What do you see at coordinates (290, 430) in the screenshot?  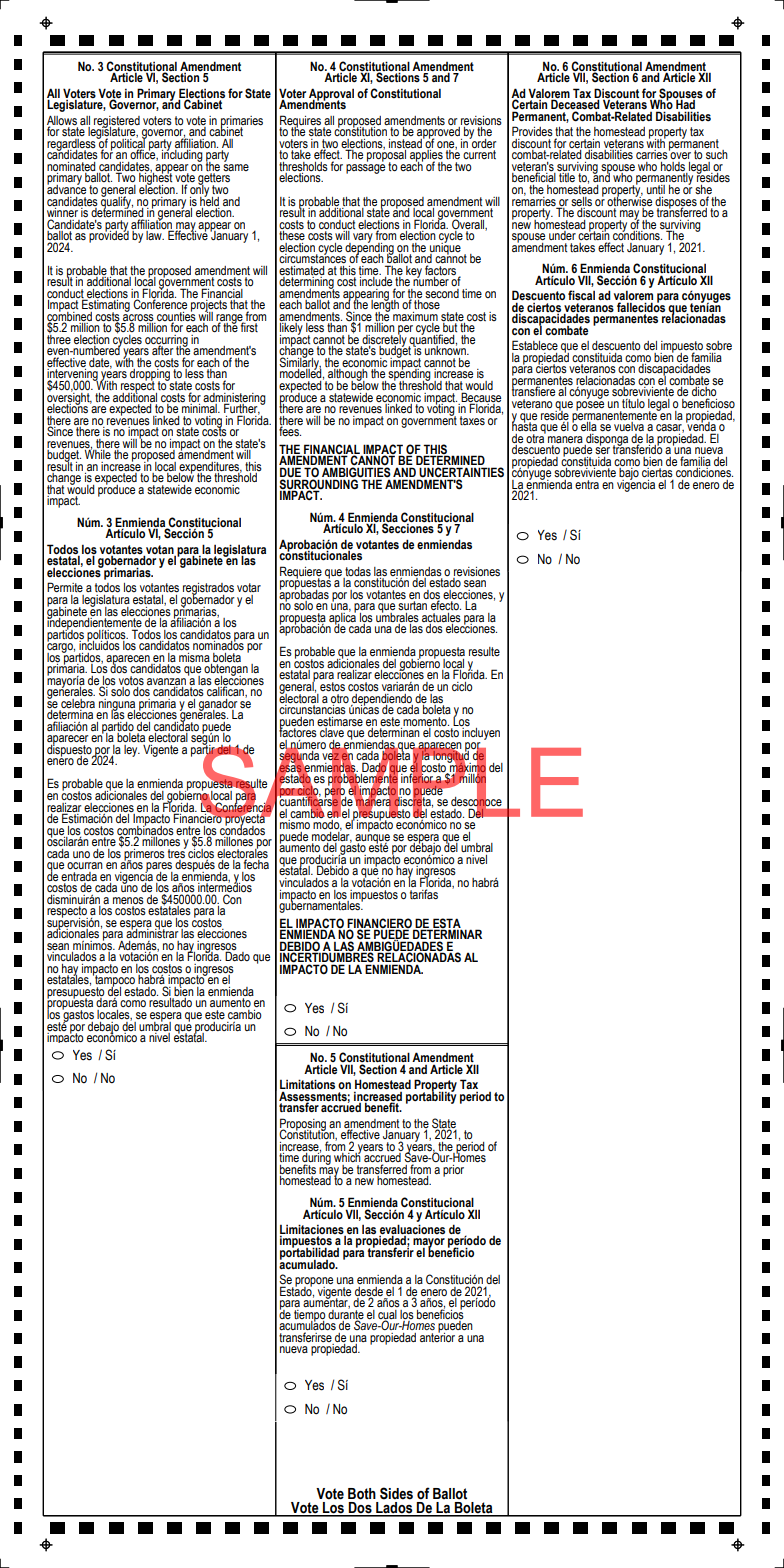 I see `fees` at bounding box center [290, 430].
